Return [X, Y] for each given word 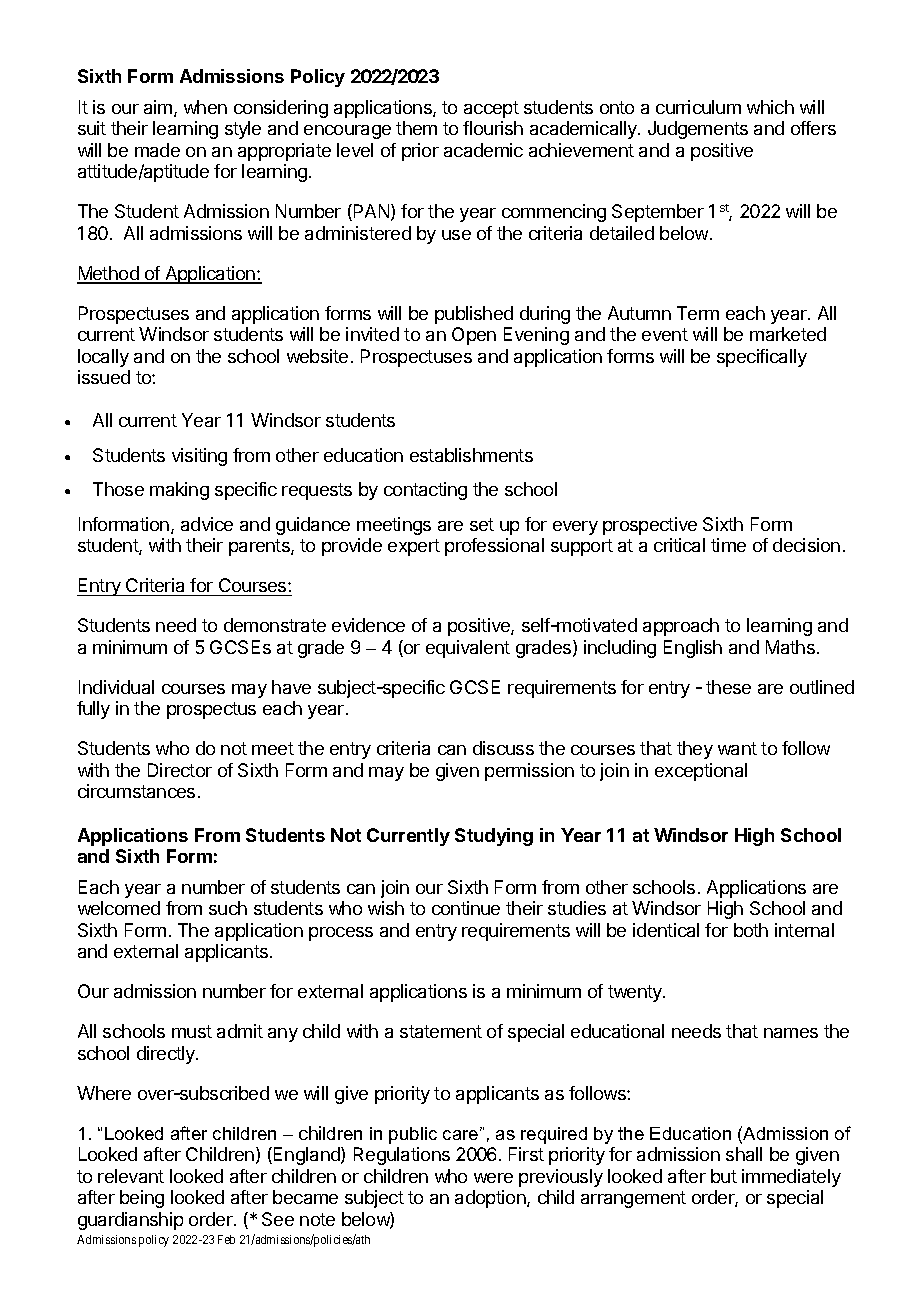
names [791, 1033]
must [192, 1031]
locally [103, 358]
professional [494, 547]
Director [180, 770]
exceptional [701, 772]
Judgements [698, 130]
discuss [503, 748]
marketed [788, 334]
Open [474, 336]
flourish [493, 128]
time [728, 545]
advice [207, 524]
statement [441, 1031]
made [157, 150]
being [142, 1199]
